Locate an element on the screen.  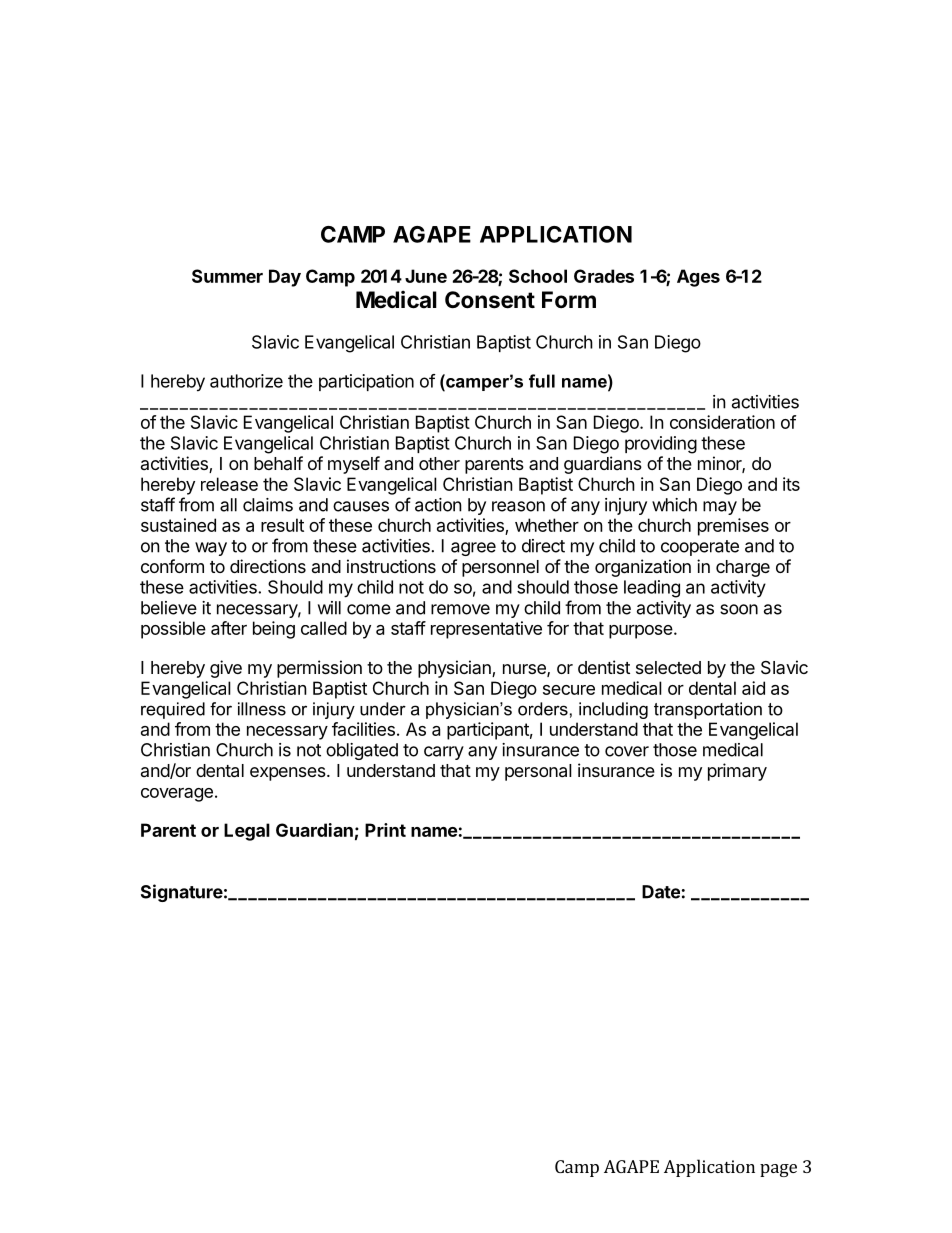
way is located at coordinates (211, 549).
